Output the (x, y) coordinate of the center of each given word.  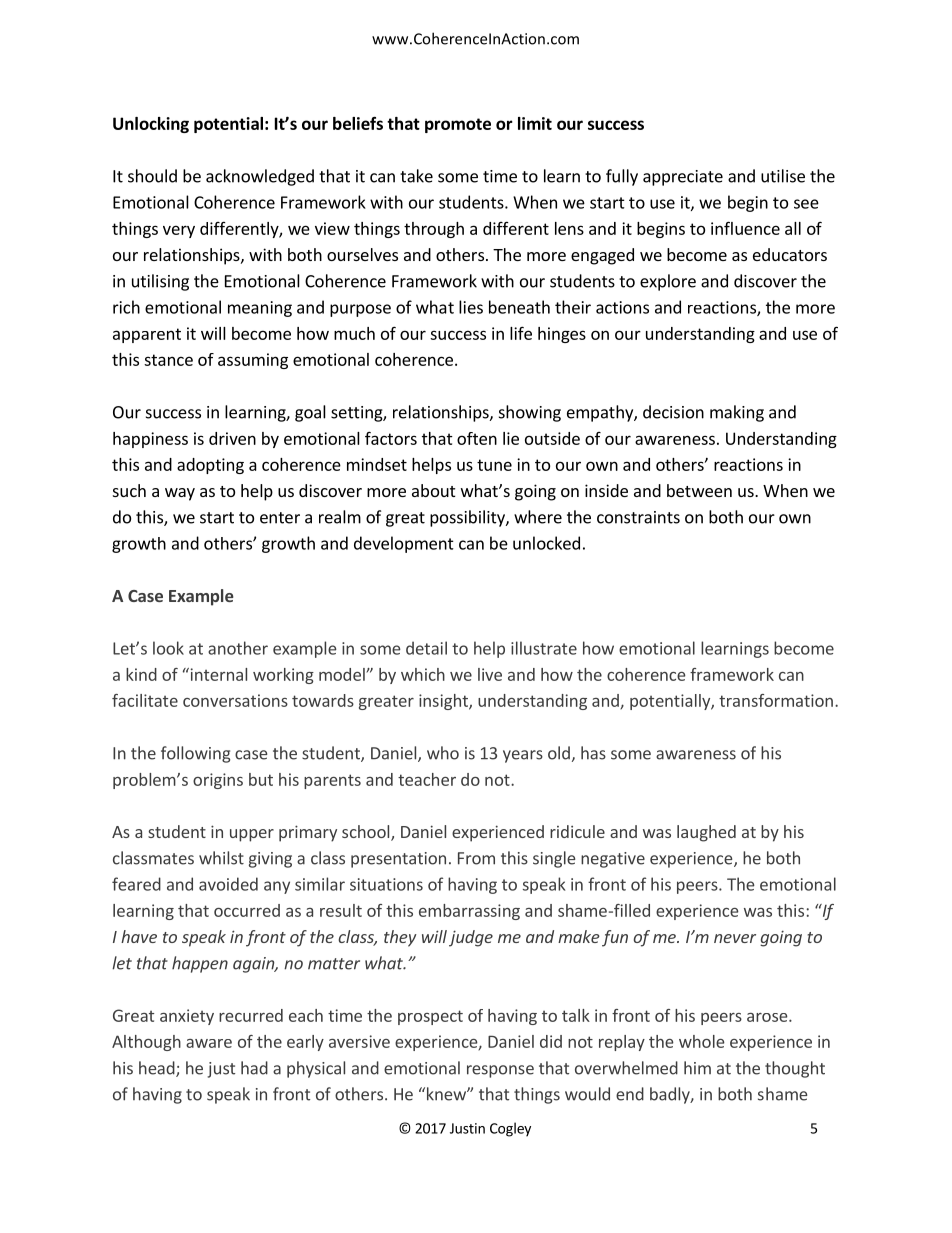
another (238, 648)
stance (168, 360)
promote (458, 125)
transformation (776, 700)
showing (530, 413)
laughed (706, 833)
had (254, 1068)
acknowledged (260, 177)
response (500, 1071)
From (476, 858)
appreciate (683, 178)
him (697, 1068)
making (737, 413)
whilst (221, 858)
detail (426, 648)
